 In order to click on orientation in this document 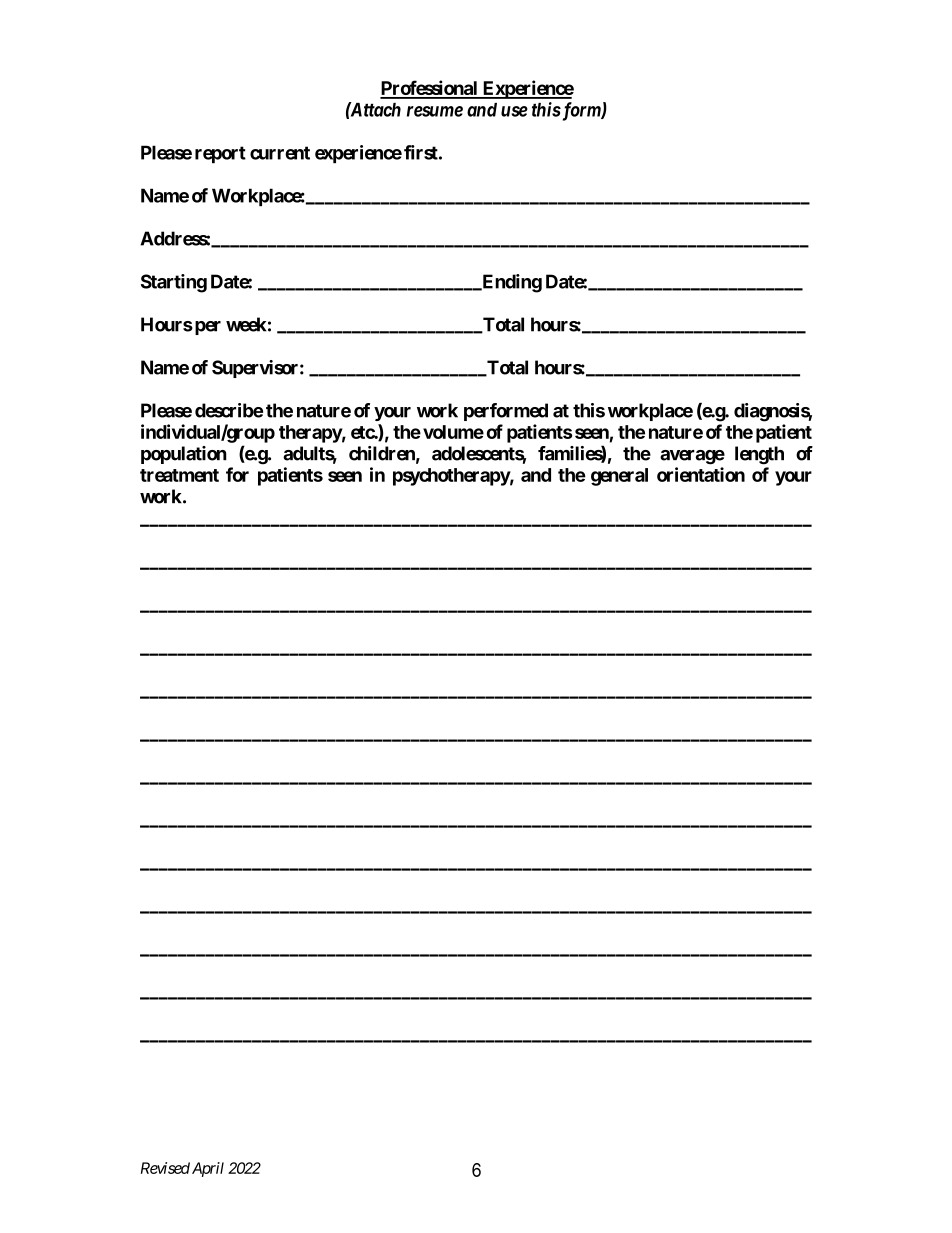, I will do `click(701, 474)`.
